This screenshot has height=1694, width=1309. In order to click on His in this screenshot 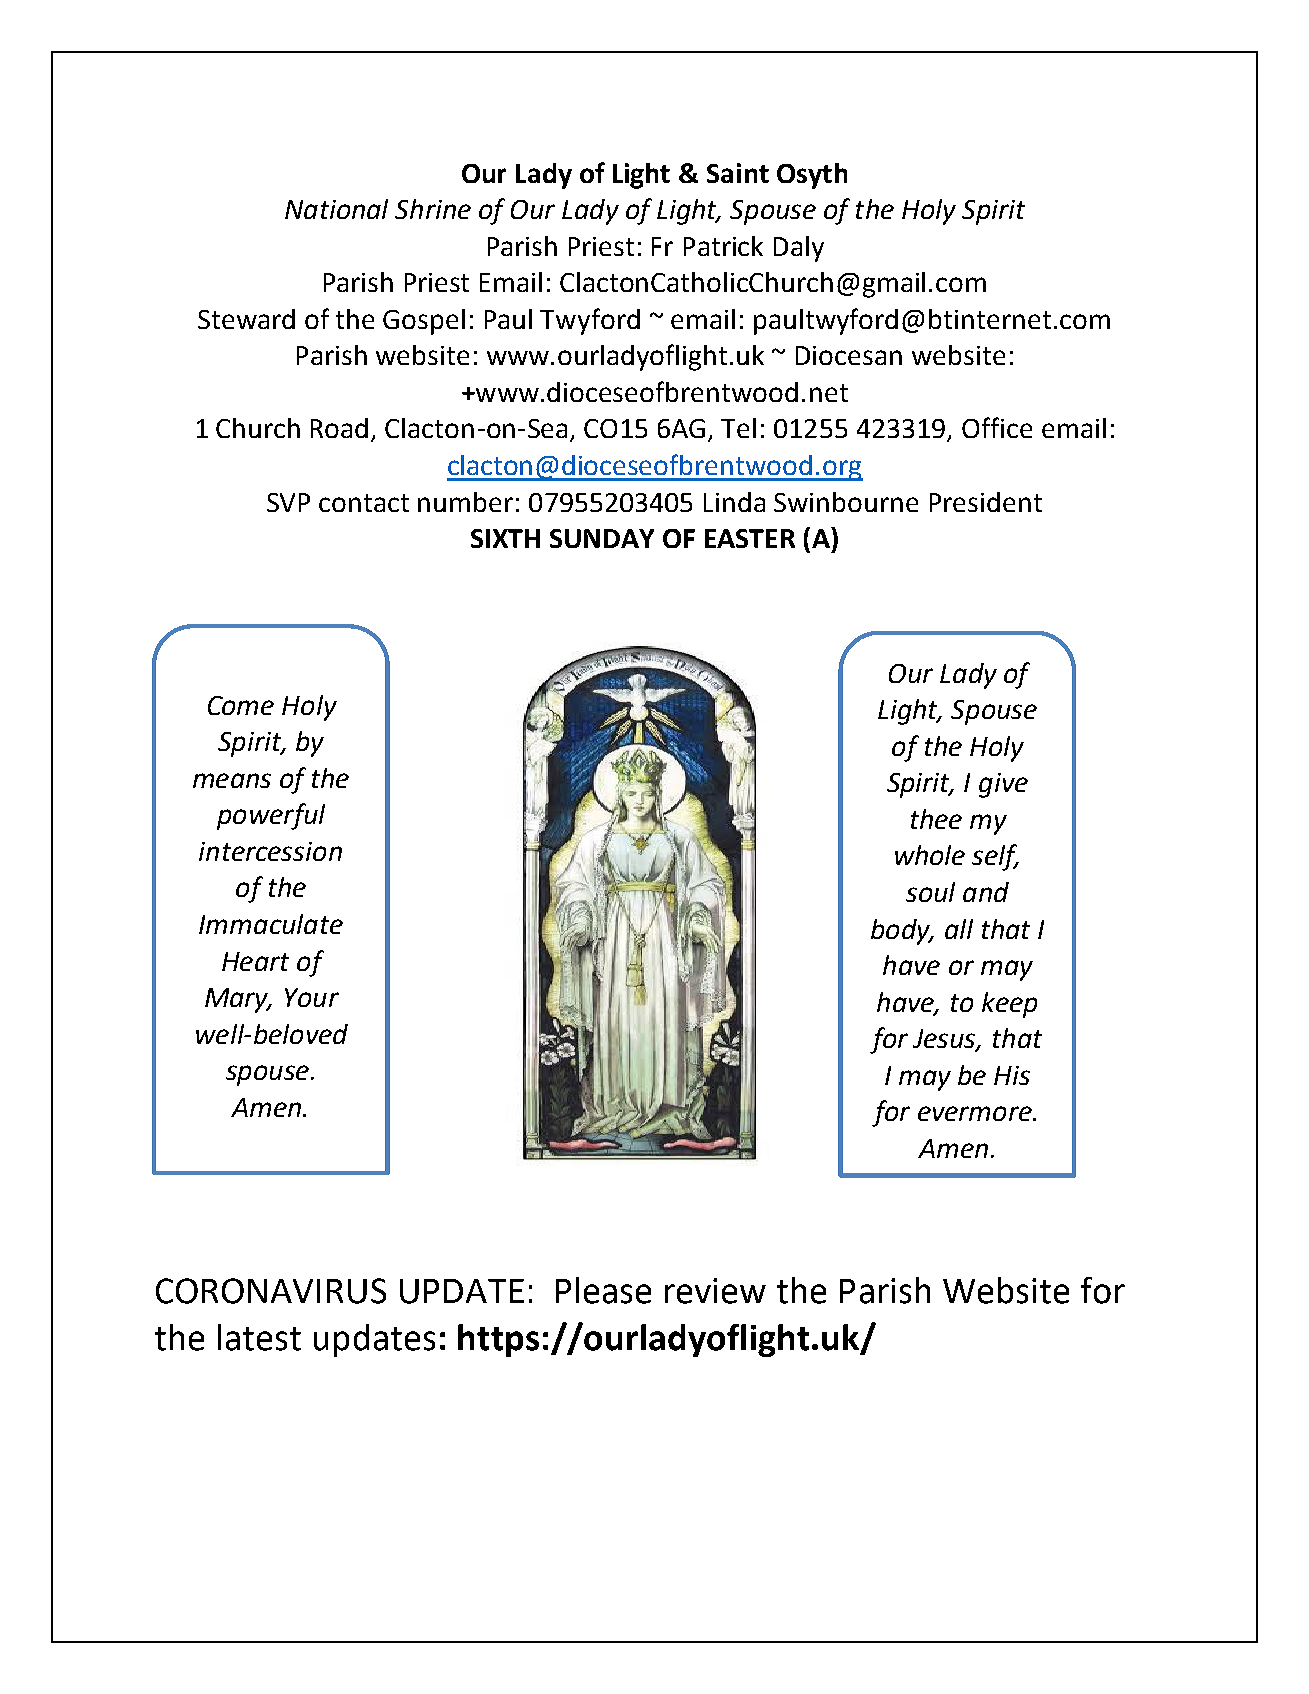, I will do `click(1012, 1075)`.
